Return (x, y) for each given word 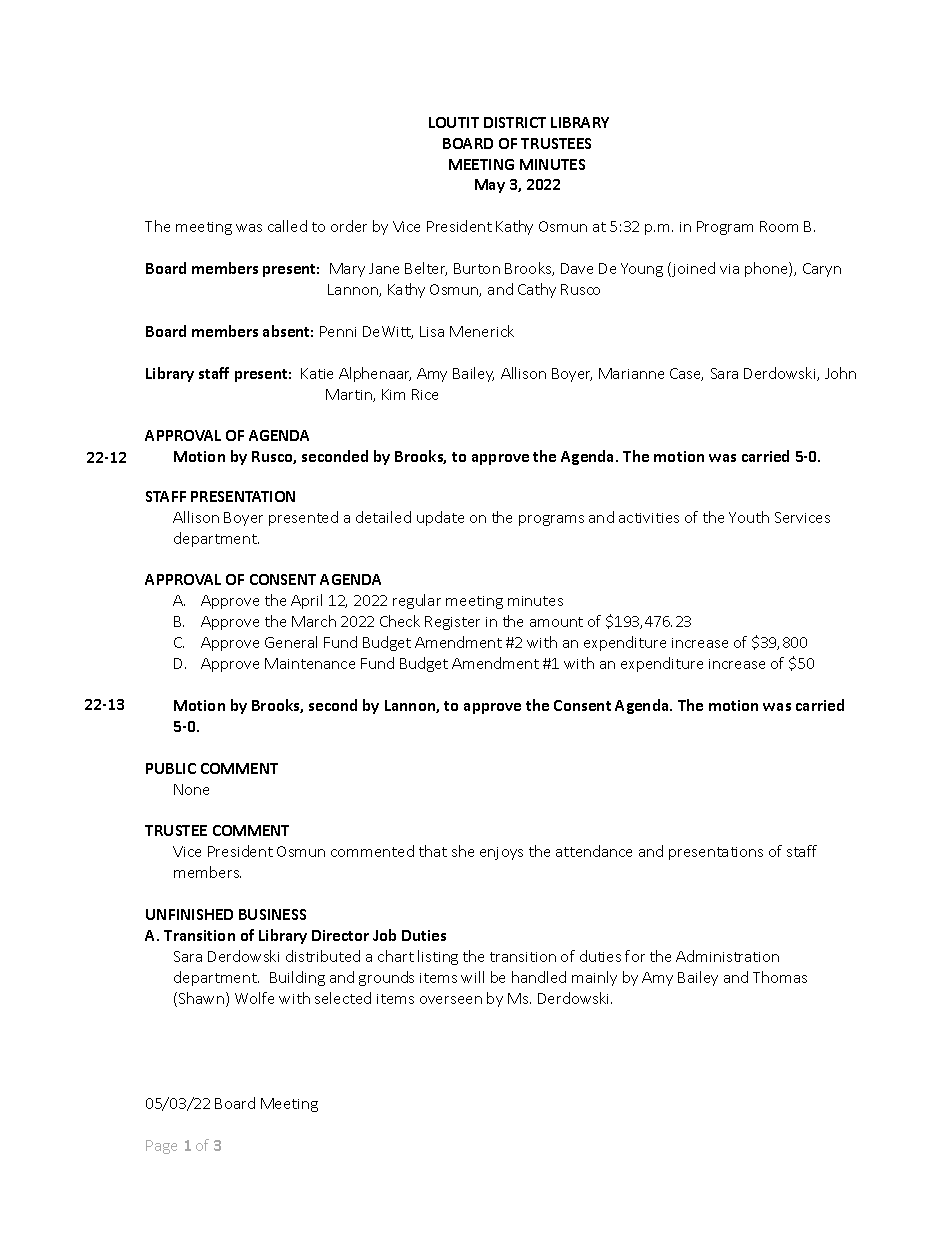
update (440, 518)
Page (161, 1147)
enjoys (501, 853)
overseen (451, 1000)
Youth (749, 517)
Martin (350, 395)
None (191, 789)
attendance (594, 851)
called (287, 226)
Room (779, 226)
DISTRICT (515, 122)
